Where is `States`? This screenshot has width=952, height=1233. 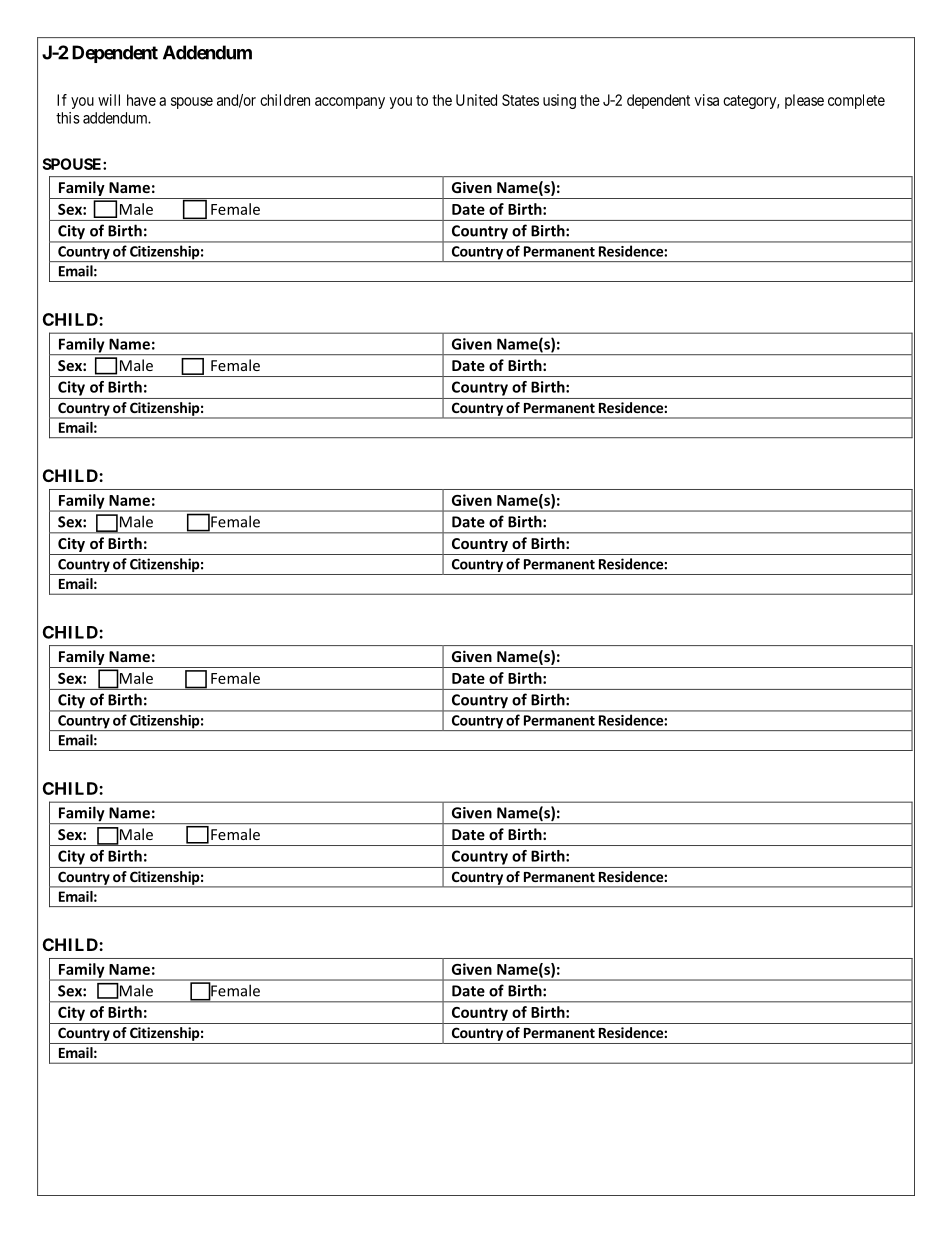
States is located at coordinates (520, 100).
